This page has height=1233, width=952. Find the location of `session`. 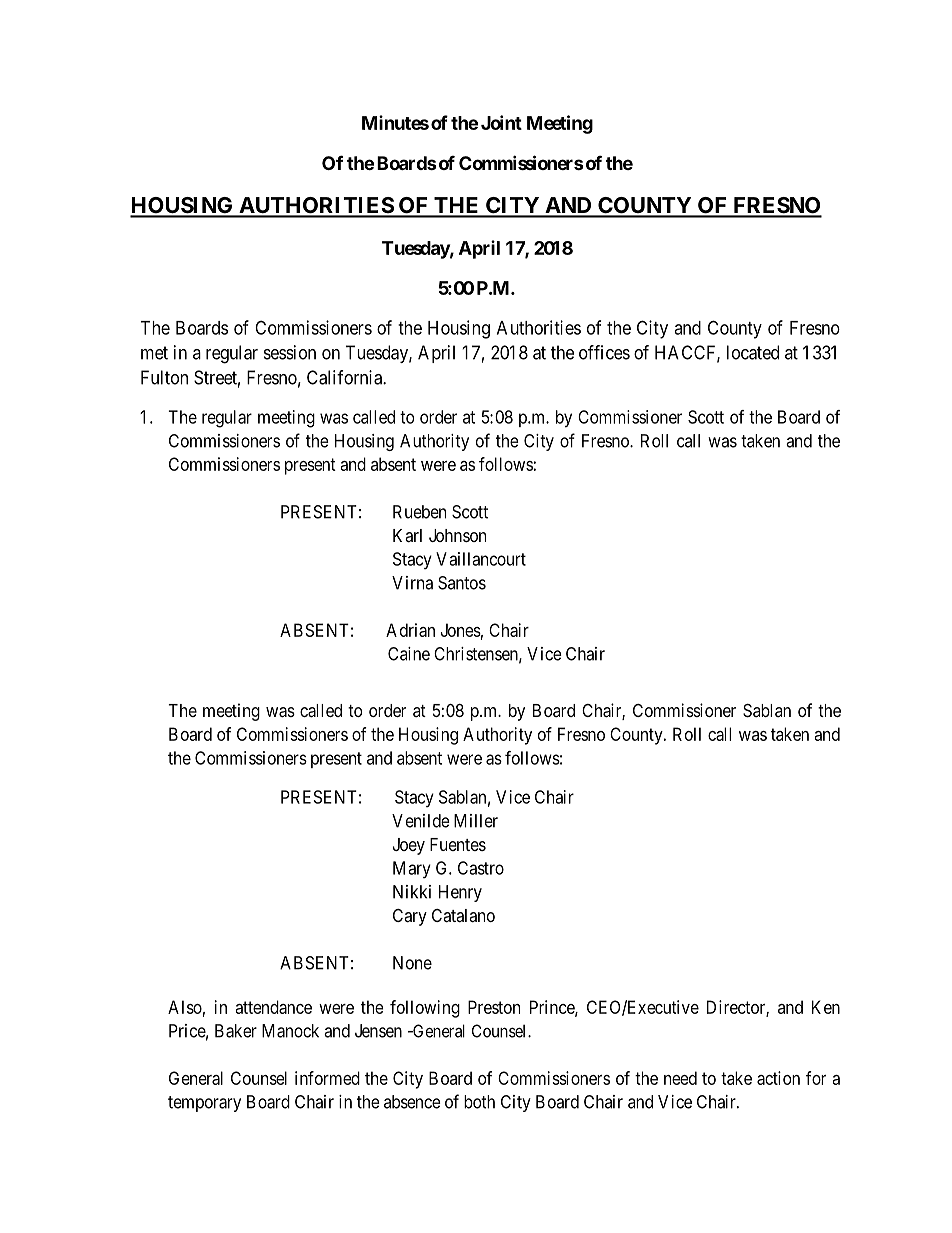

session is located at coordinates (290, 352).
